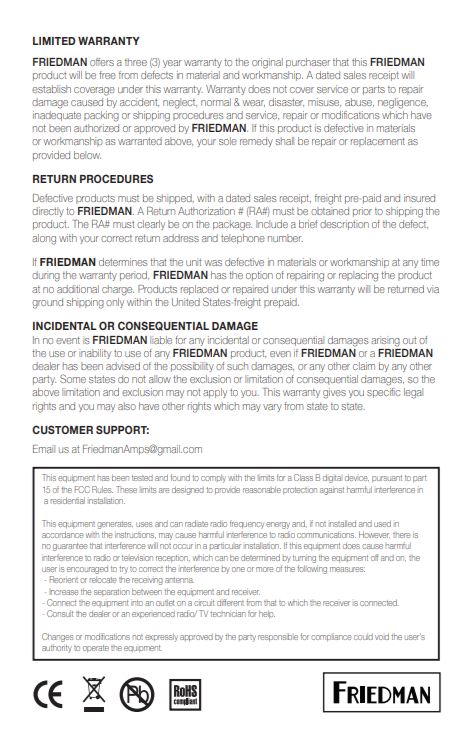 The width and height of the screenshot is (473, 748). What do you see at coordinates (237, 366) in the screenshot?
I see `such` at bounding box center [237, 366].
